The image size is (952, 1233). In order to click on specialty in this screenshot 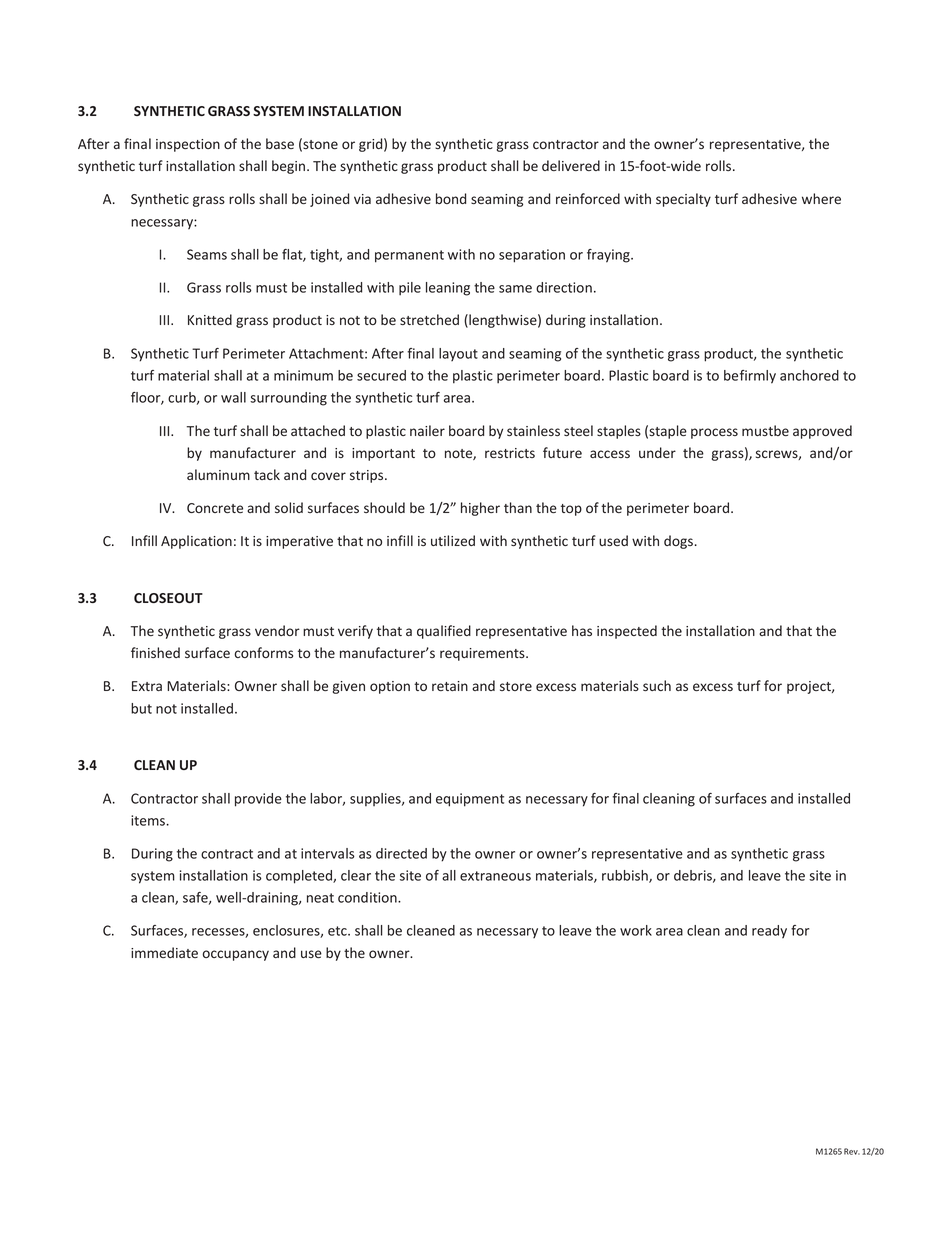, I will do `click(683, 200)`.
